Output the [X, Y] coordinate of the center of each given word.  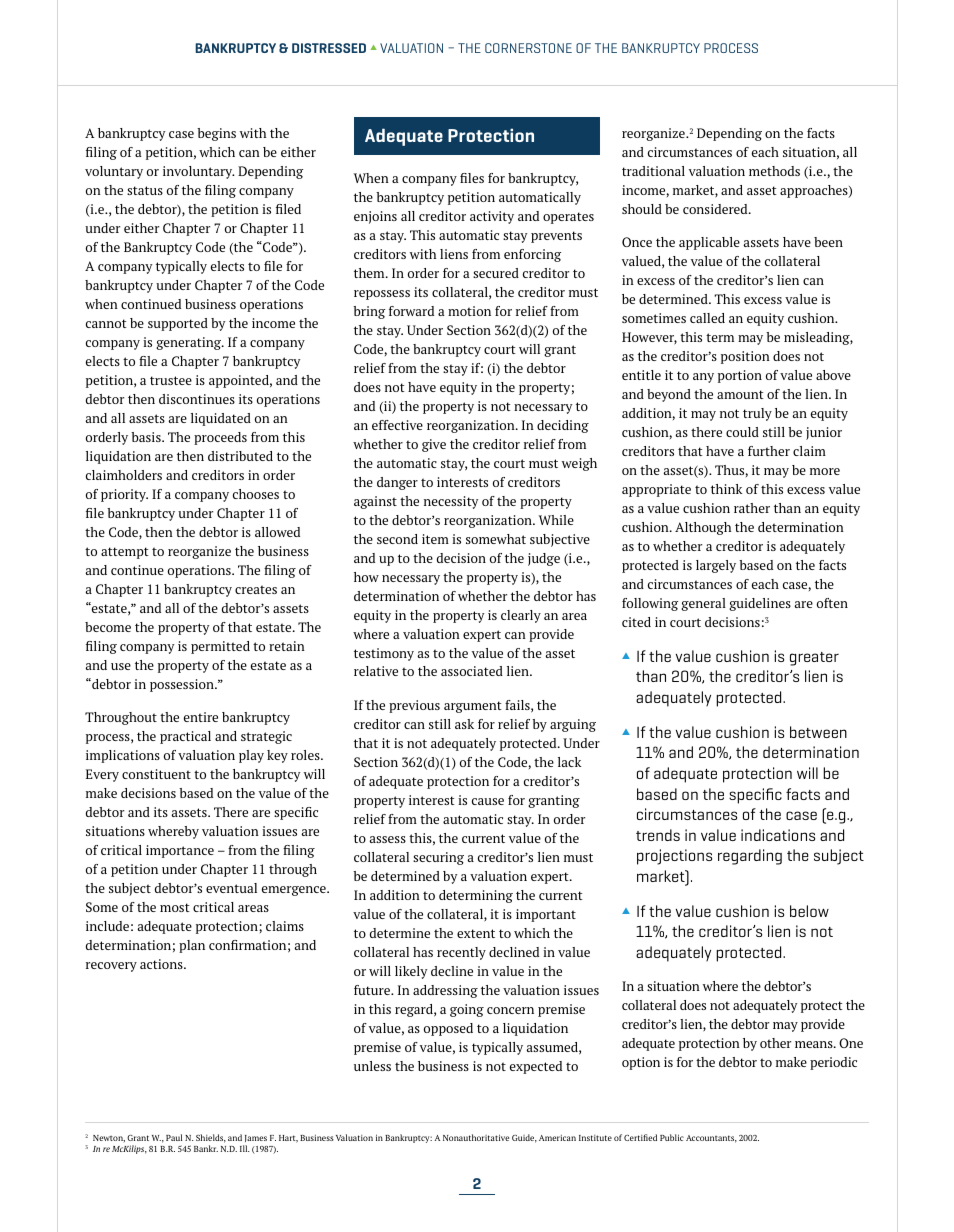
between [818, 732]
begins [216, 134]
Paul [174, 1137]
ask [464, 724]
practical [185, 737]
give [434, 445]
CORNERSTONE [528, 48]
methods [774, 171]
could [742, 432]
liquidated [221, 419]
